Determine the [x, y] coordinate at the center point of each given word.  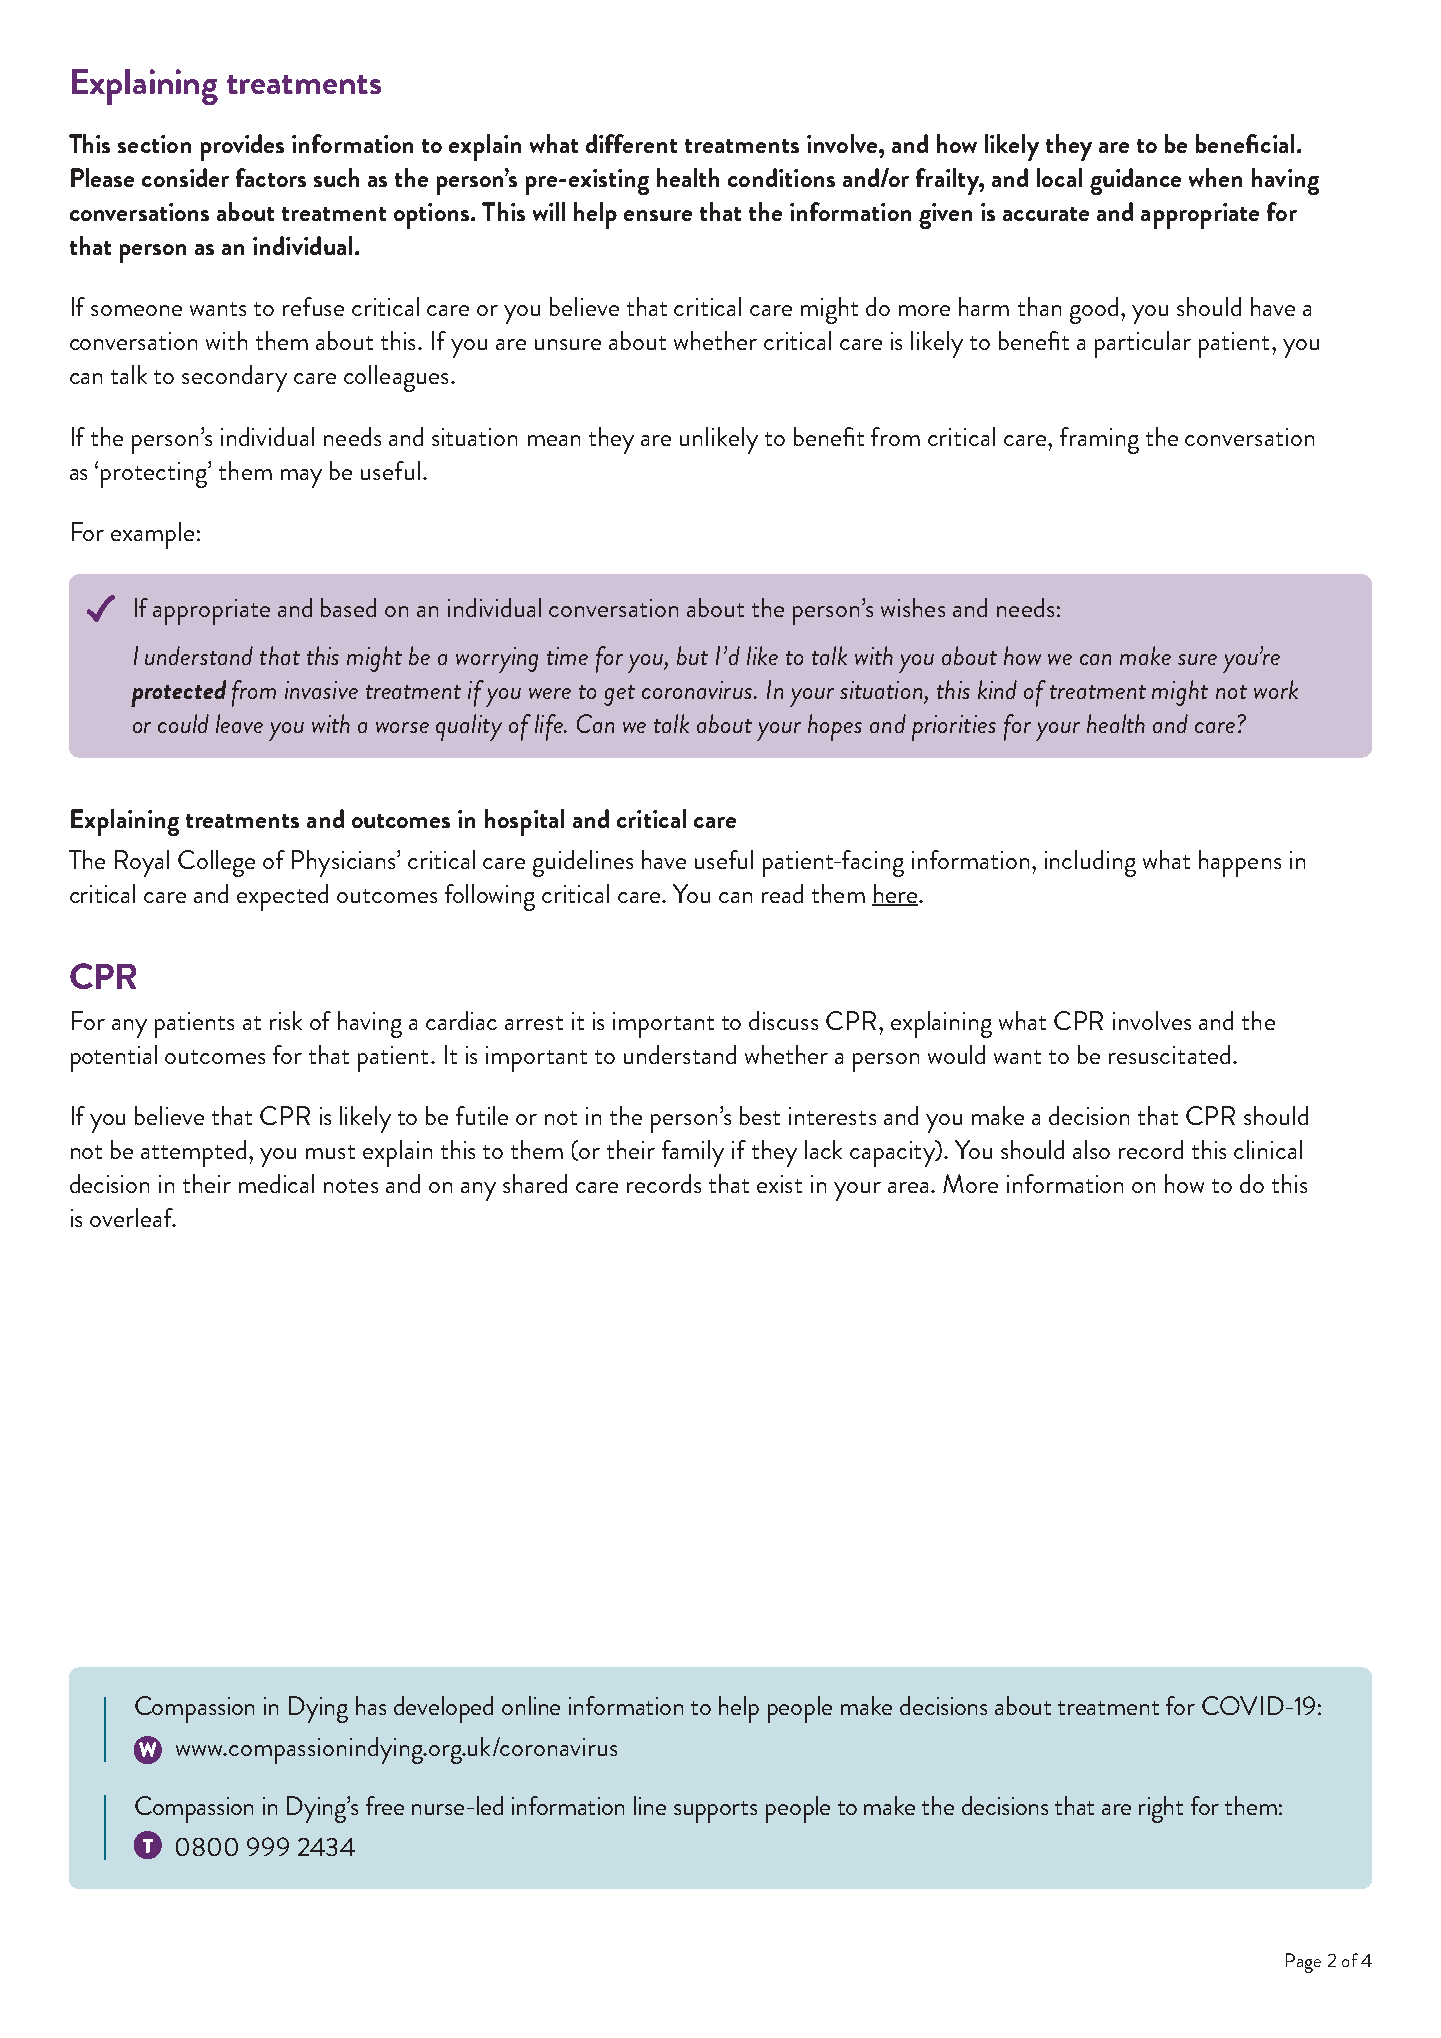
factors [271, 177]
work [1276, 689]
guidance [1135, 181]
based [348, 607]
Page [1303, 1963]
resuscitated [1169, 1054]
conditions [781, 177]
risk [286, 1020]
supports [715, 1812]
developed [443, 1709]
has [371, 1705]
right [1161, 1809]
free [385, 1805]
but [692, 655]
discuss [783, 1020]
